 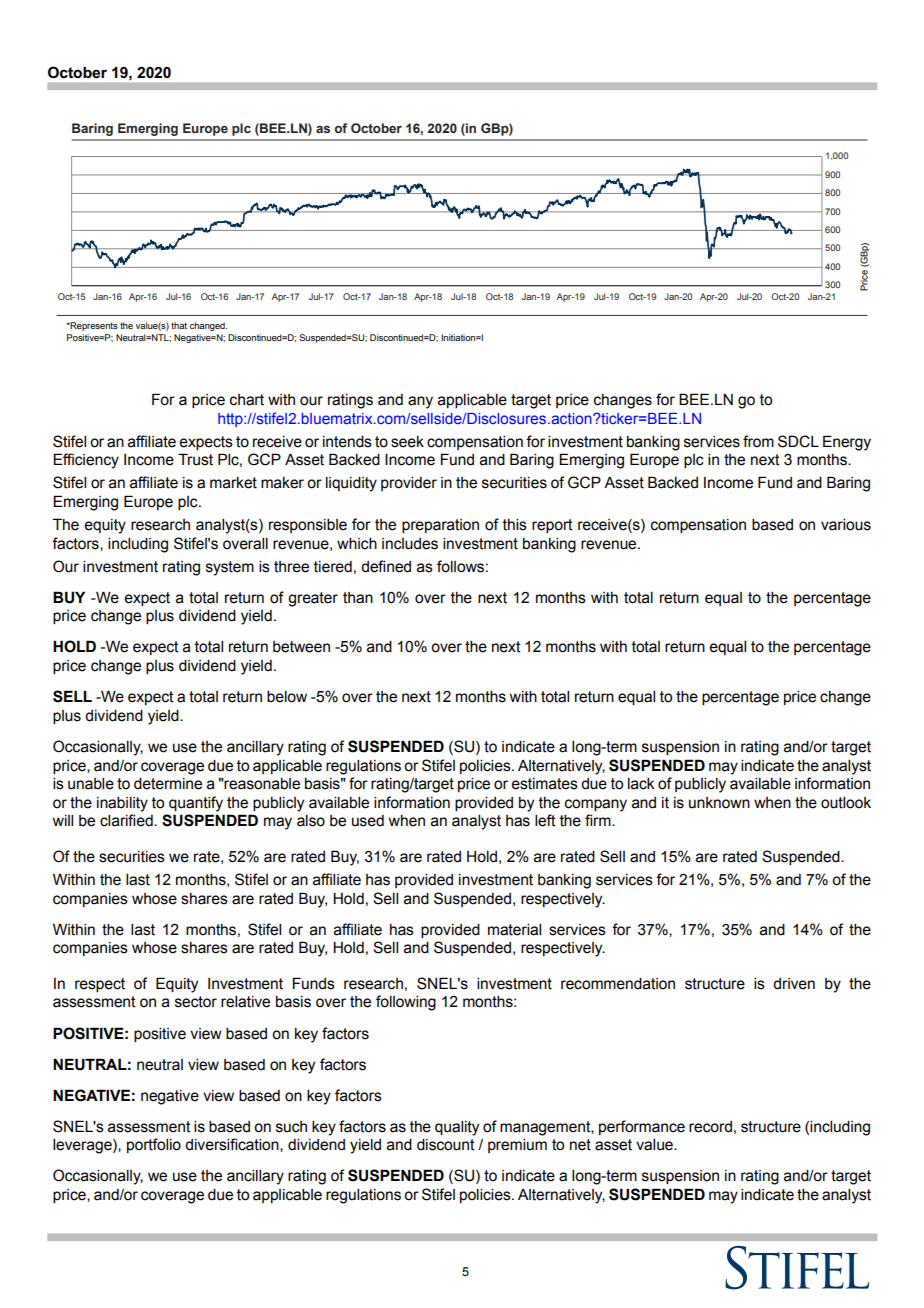 What do you see at coordinates (179, 325) in the screenshot?
I see `that` at bounding box center [179, 325].
